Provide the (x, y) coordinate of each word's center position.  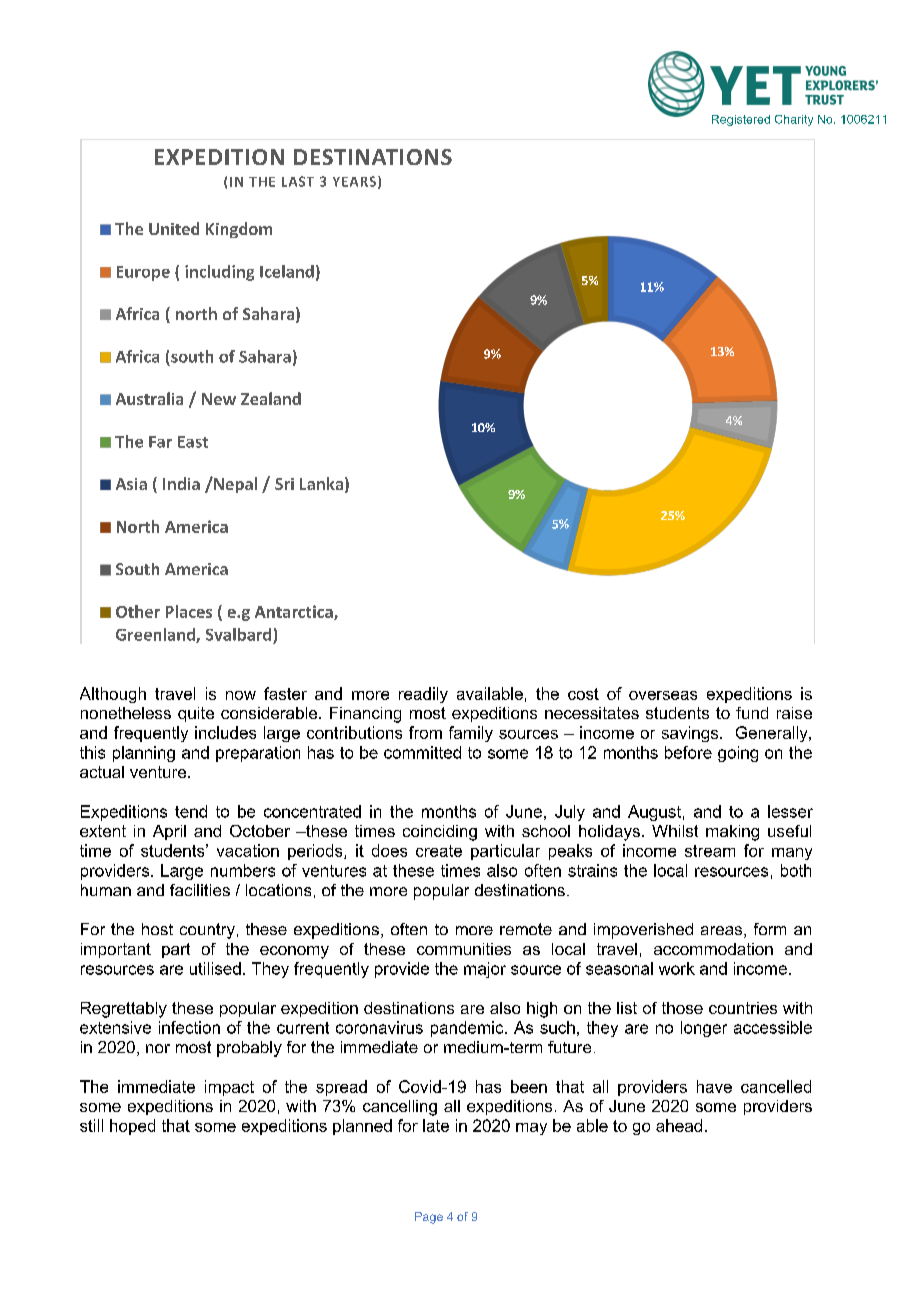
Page (429, 1218)
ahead (679, 1125)
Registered (741, 120)
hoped (132, 1127)
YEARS (354, 181)
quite (196, 714)
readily (423, 695)
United (174, 228)
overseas (663, 695)
